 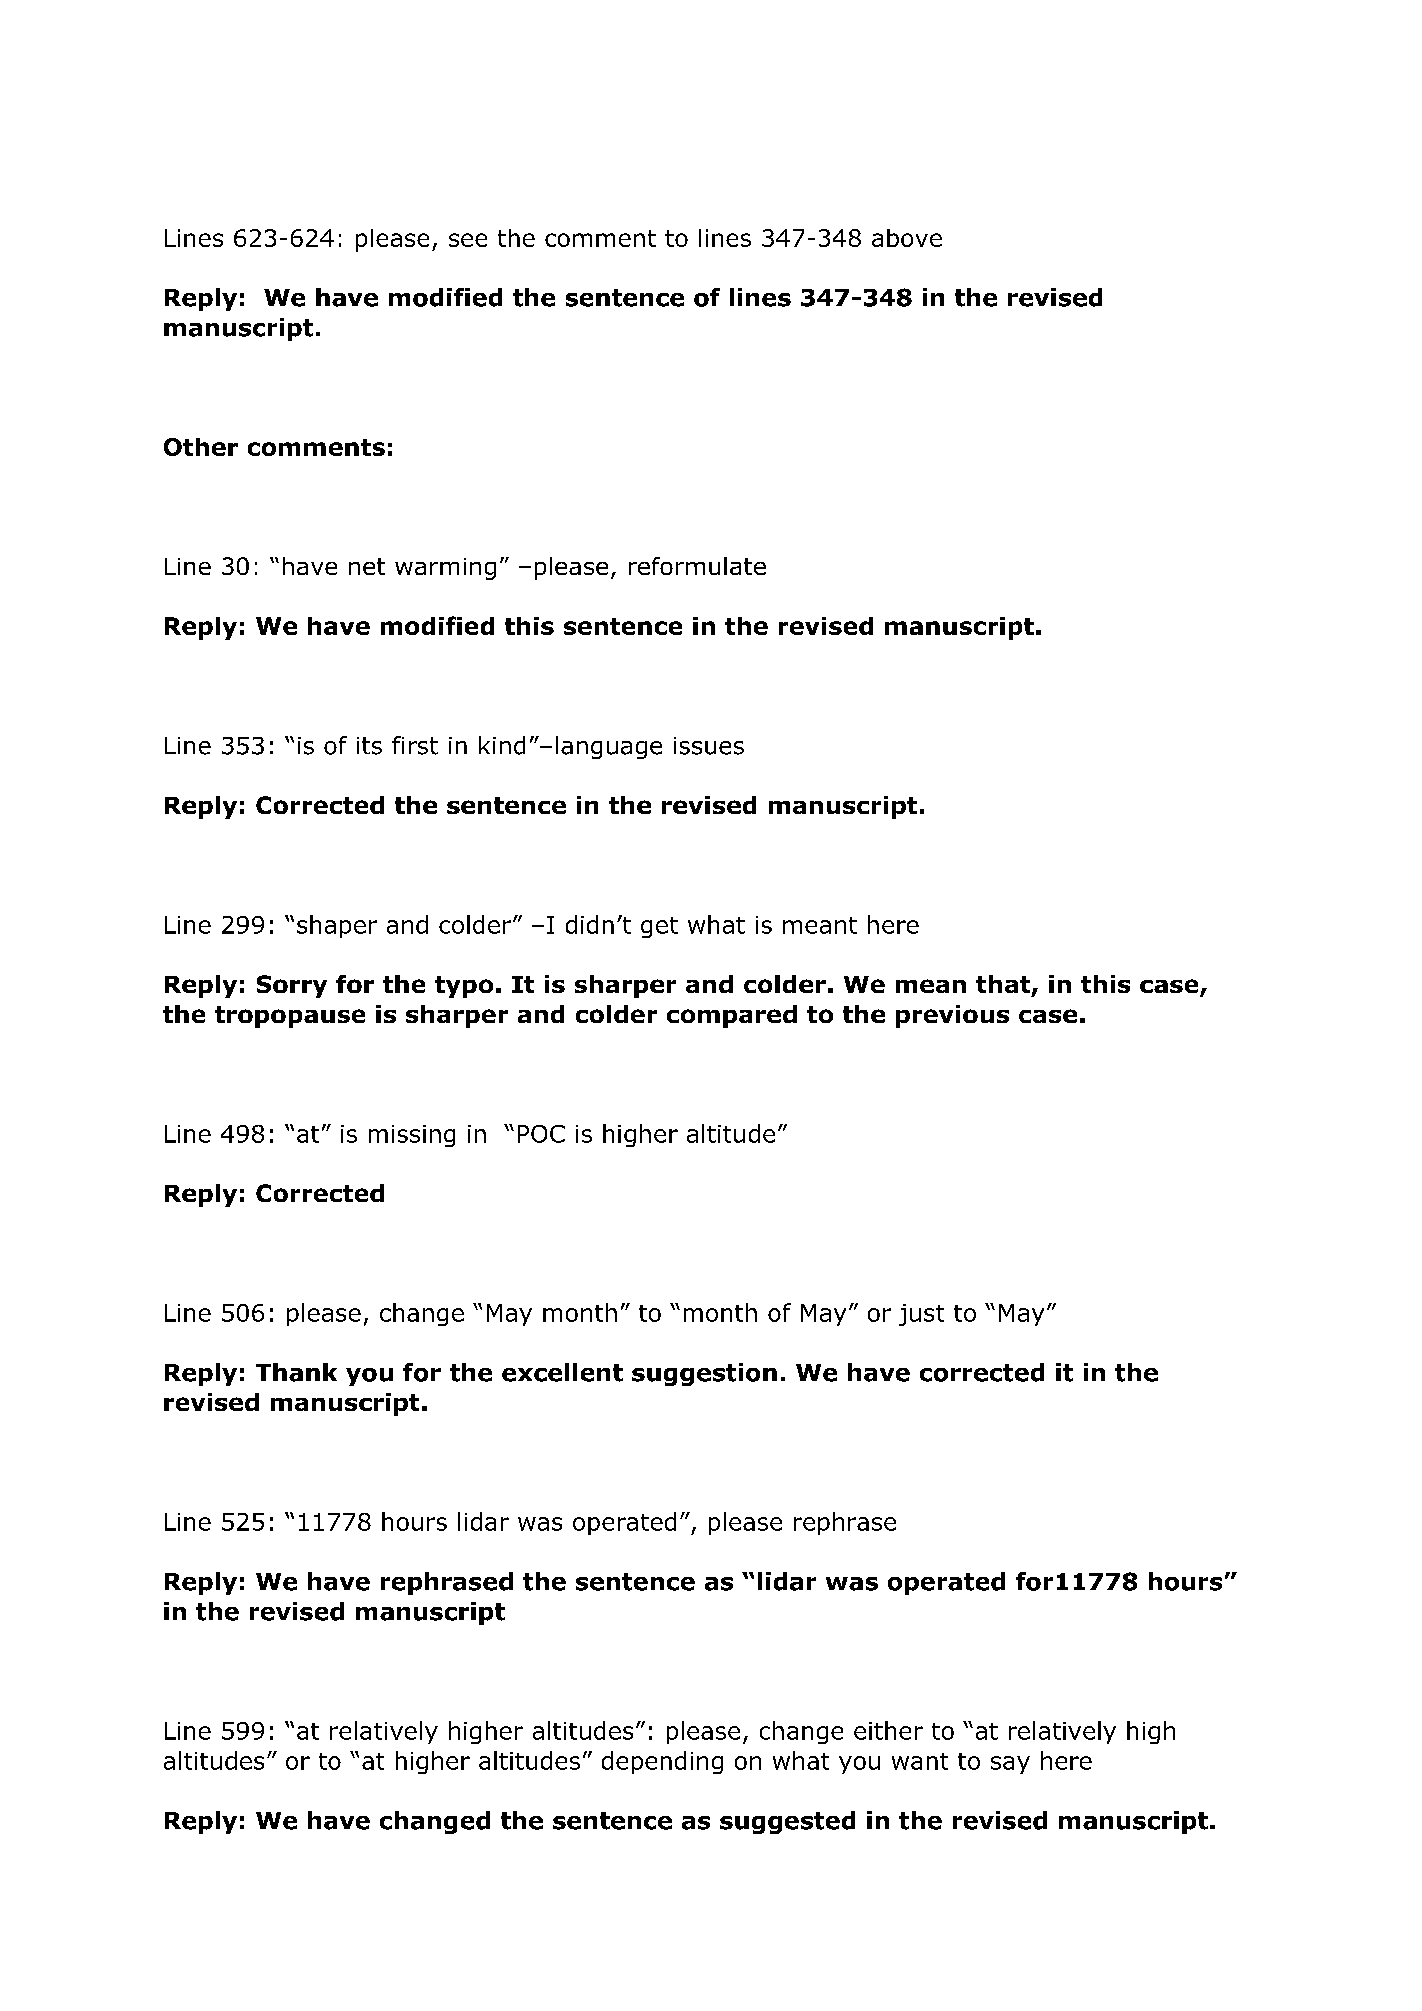 I want to click on see, so click(x=468, y=240).
